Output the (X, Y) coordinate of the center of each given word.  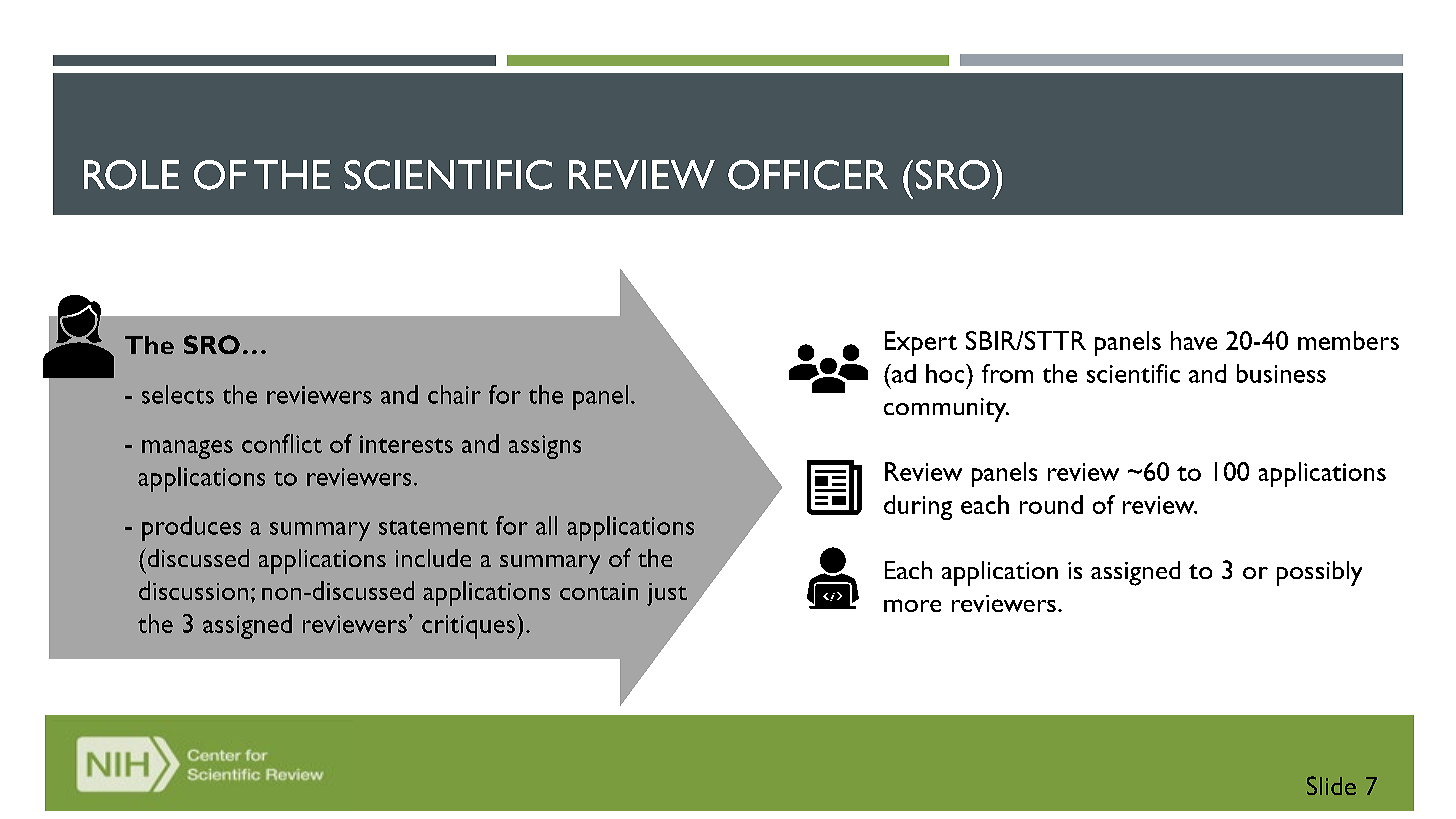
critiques (470, 626)
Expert (921, 343)
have (1194, 340)
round (1051, 504)
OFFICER (808, 175)
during (918, 507)
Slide (1331, 785)
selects (178, 394)
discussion (193, 590)
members (1348, 340)
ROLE (131, 175)
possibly (1319, 573)
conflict (282, 443)
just (667, 594)
